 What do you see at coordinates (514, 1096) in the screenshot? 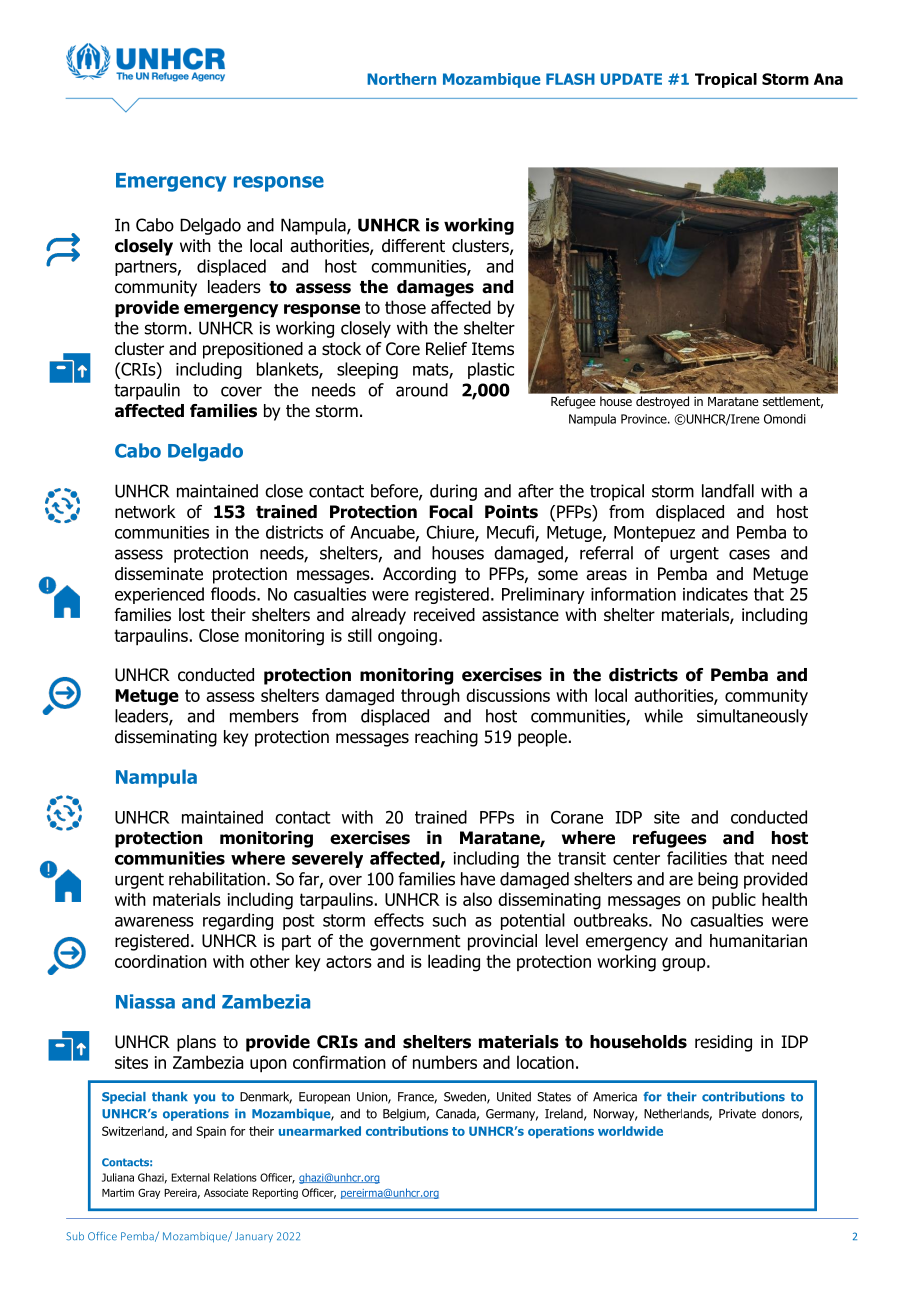
I see `United` at bounding box center [514, 1096].
